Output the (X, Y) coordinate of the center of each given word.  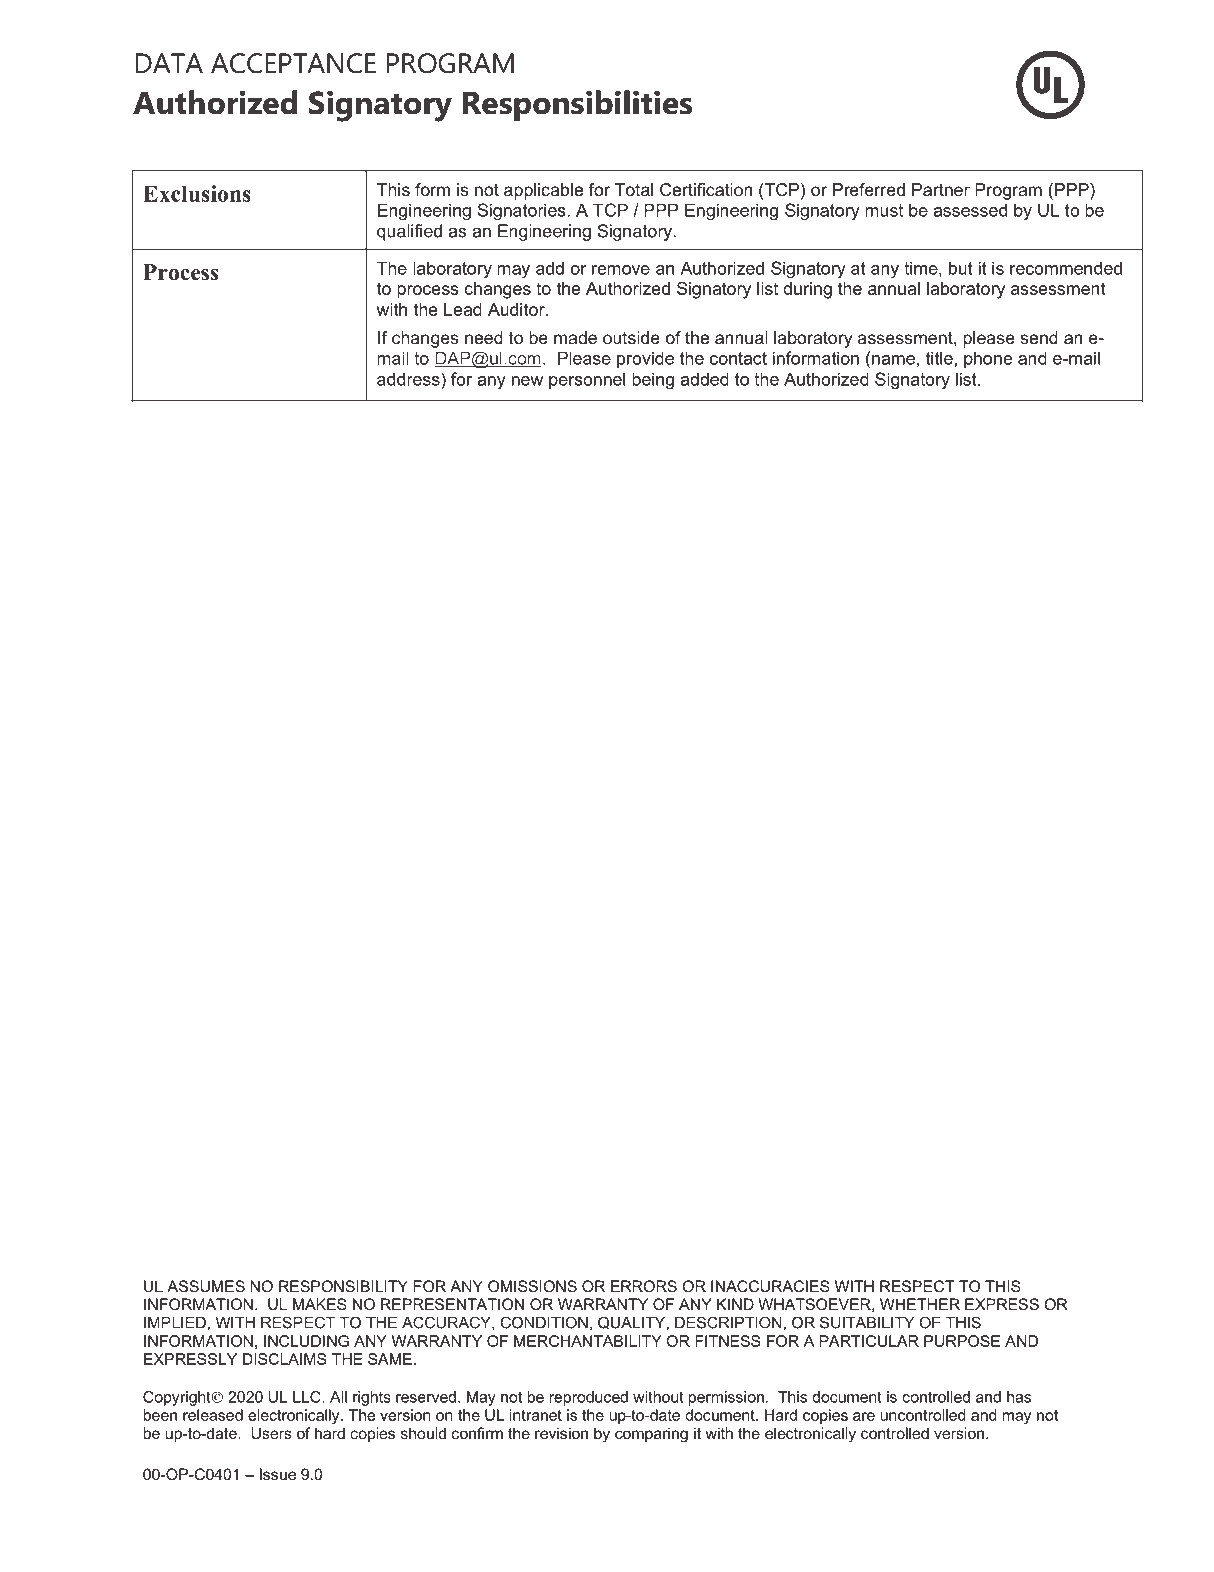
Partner (941, 189)
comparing (651, 1435)
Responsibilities (577, 106)
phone (988, 359)
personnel (587, 380)
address (409, 379)
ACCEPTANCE (293, 63)
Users (271, 1433)
